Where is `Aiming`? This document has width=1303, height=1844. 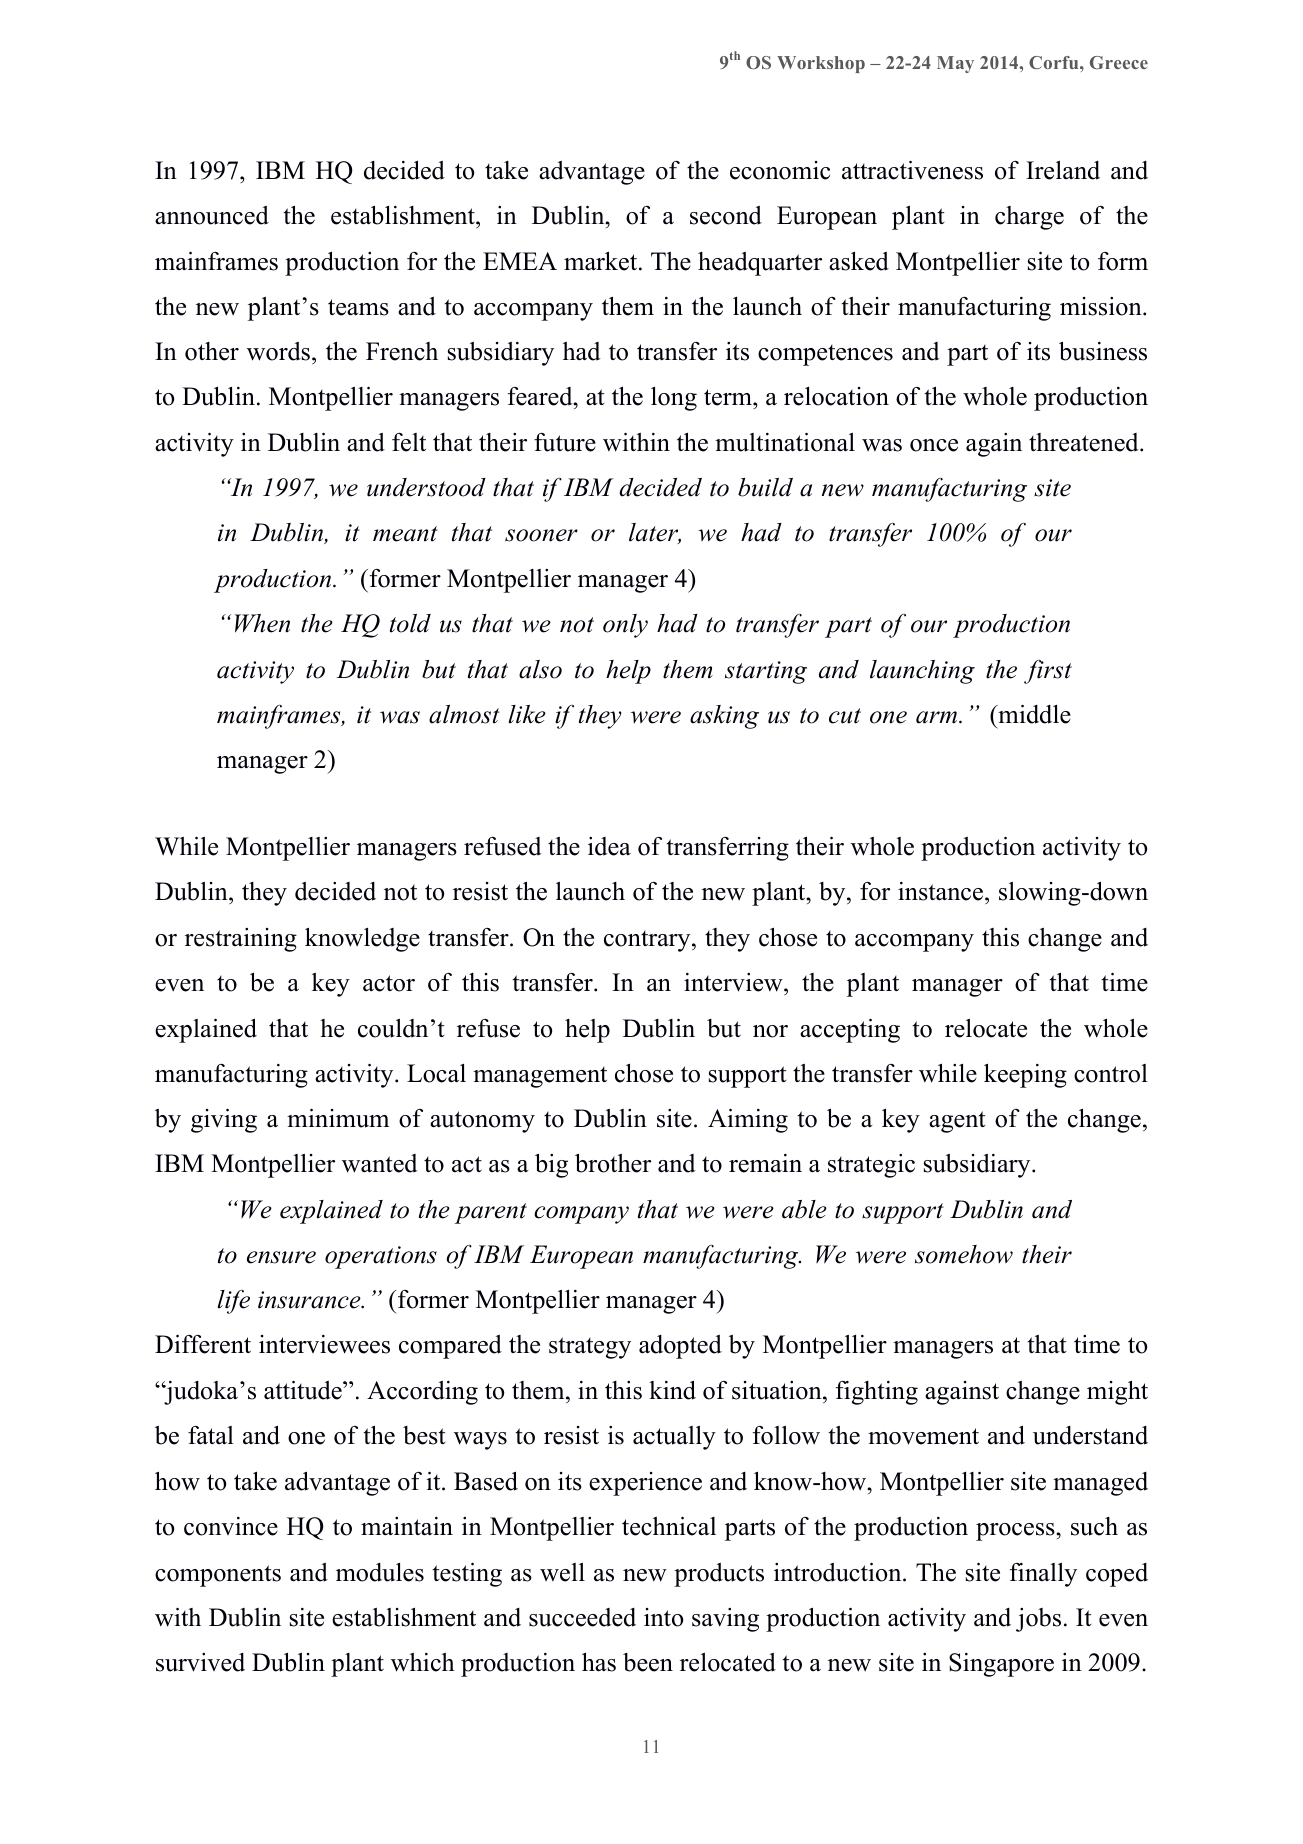
Aiming is located at coordinates (748, 1121).
